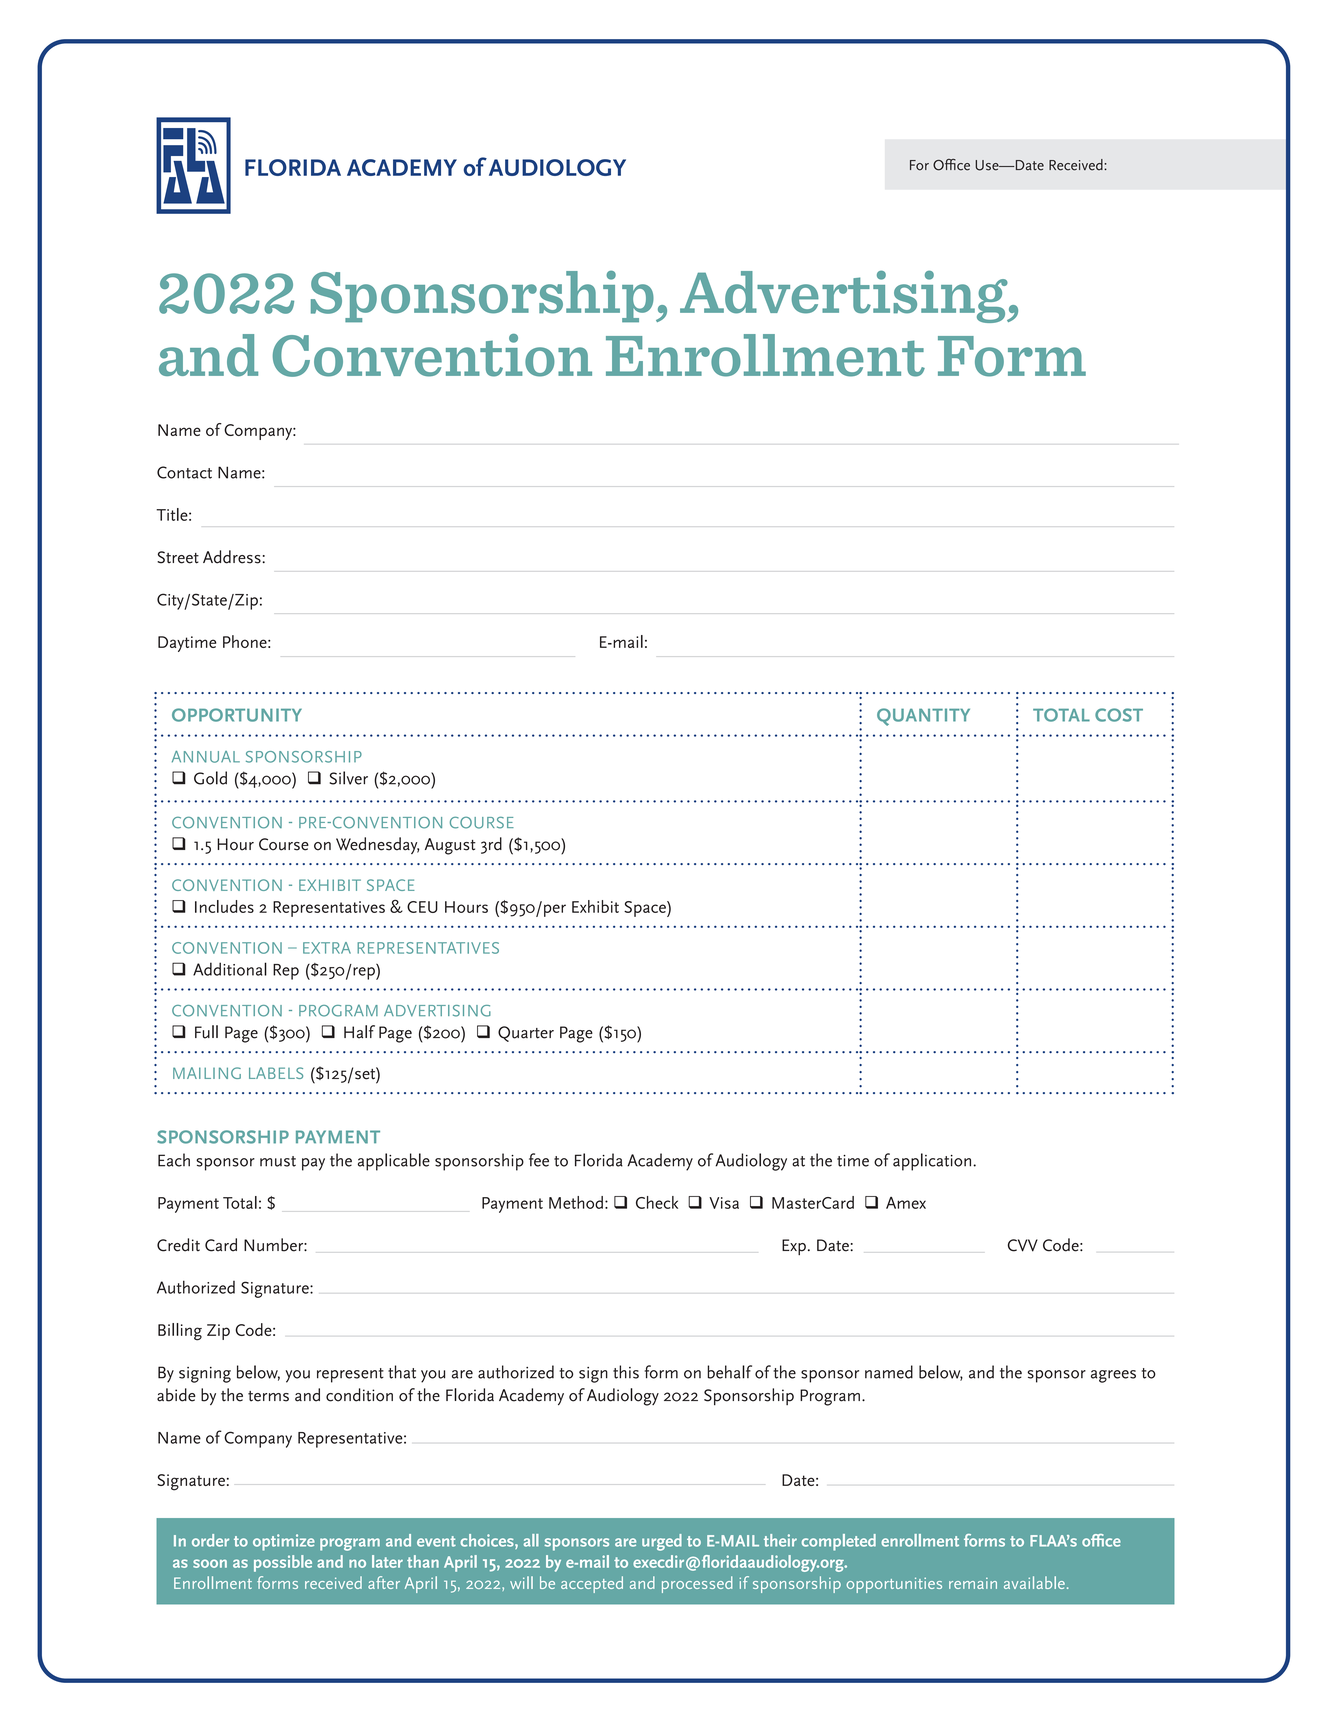  What do you see at coordinates (1119, 715) in the document?
I see `COST` at bounding box center [1119, 715].
